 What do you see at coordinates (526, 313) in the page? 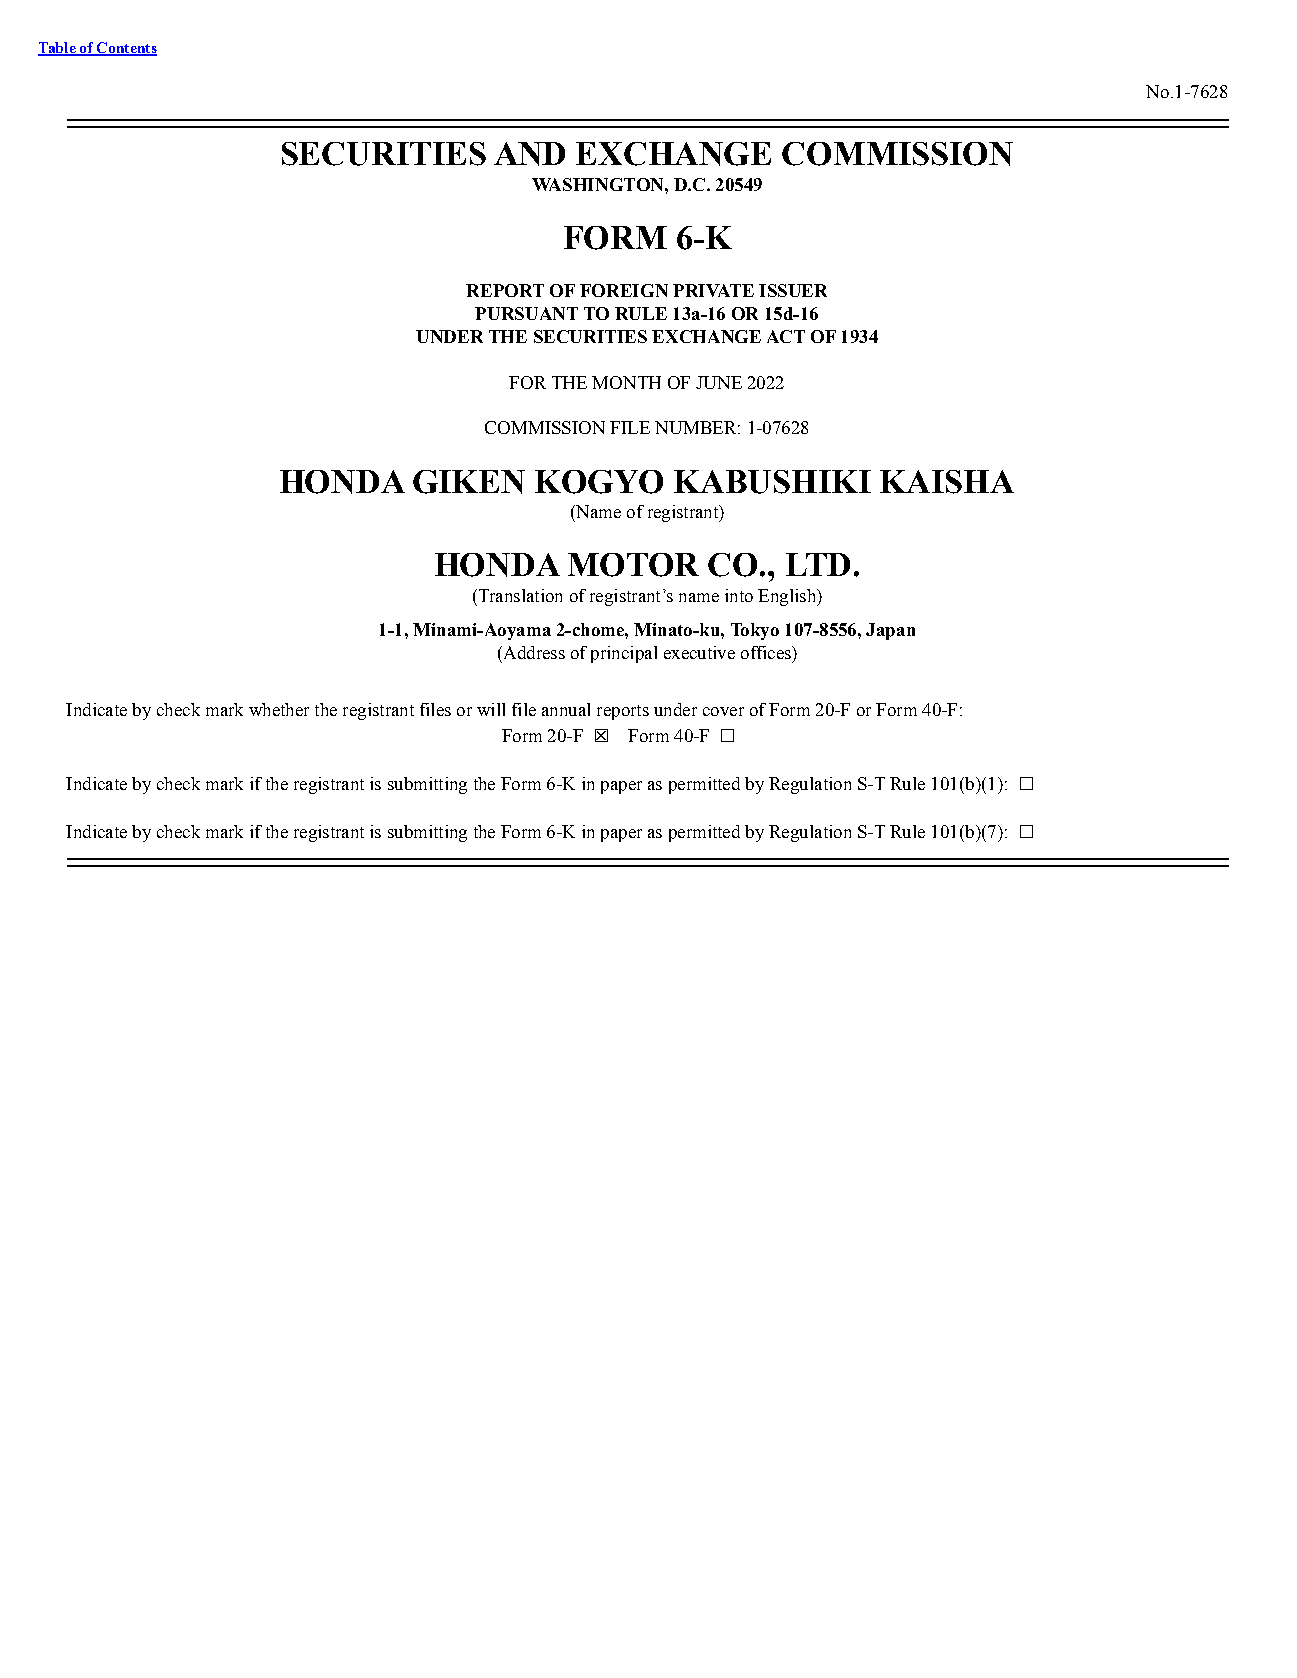
I see `PURSUANT` at bounding box center [526, 313].
